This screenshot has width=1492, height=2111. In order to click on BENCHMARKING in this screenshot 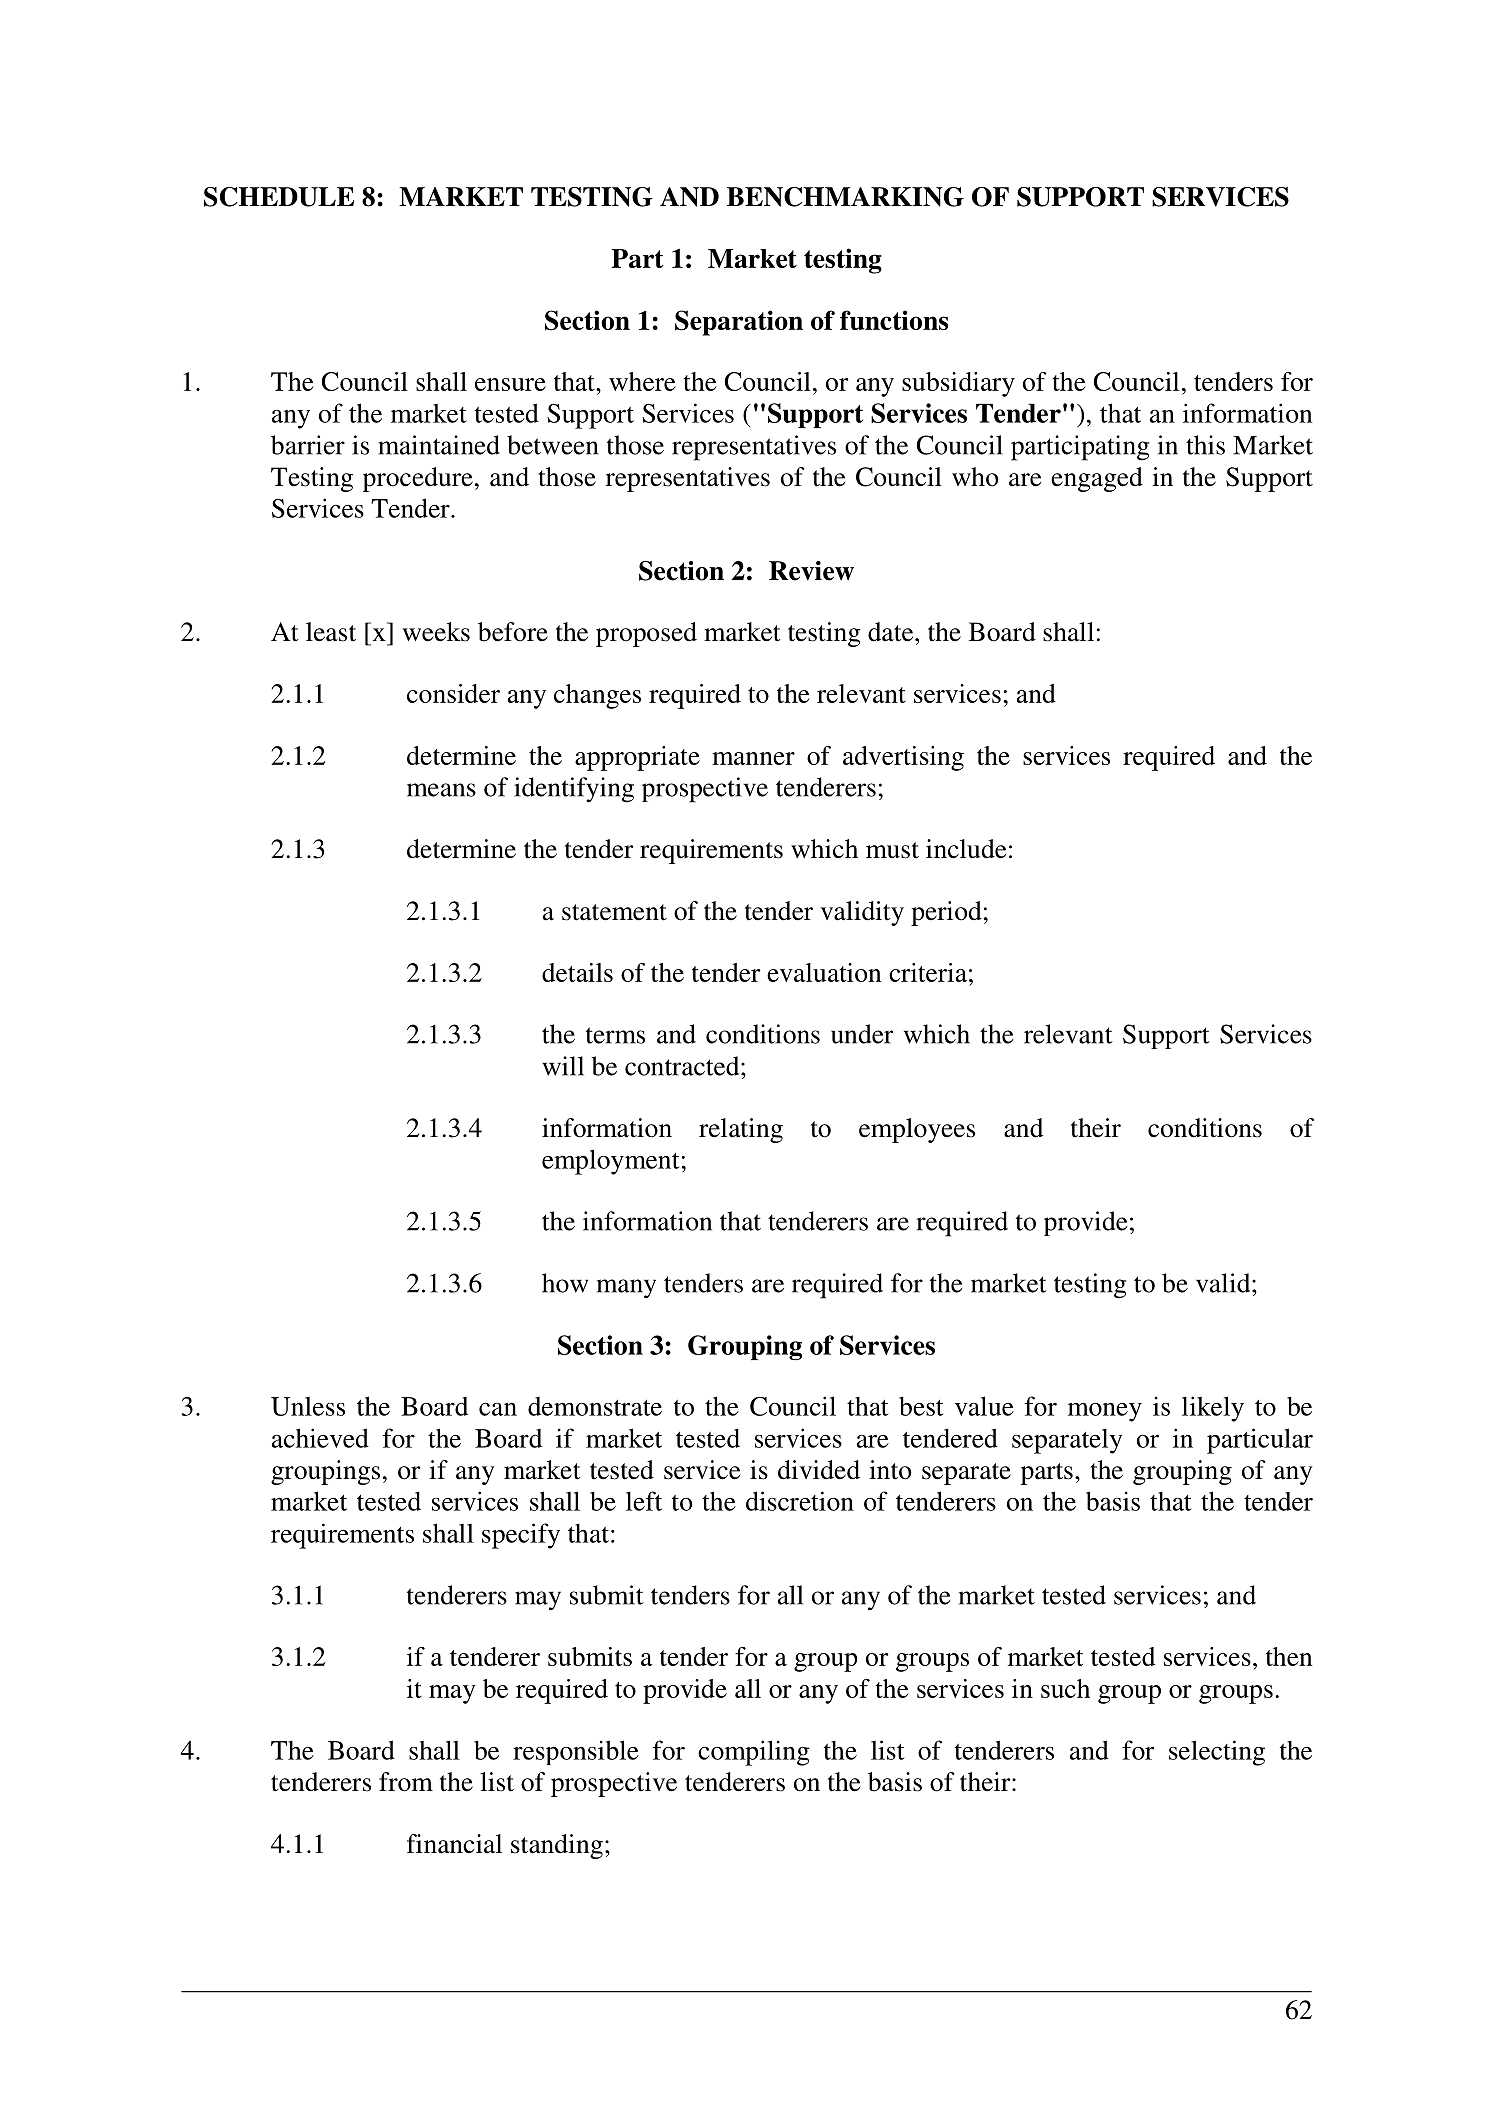, I will do `click(845, 197)`.
